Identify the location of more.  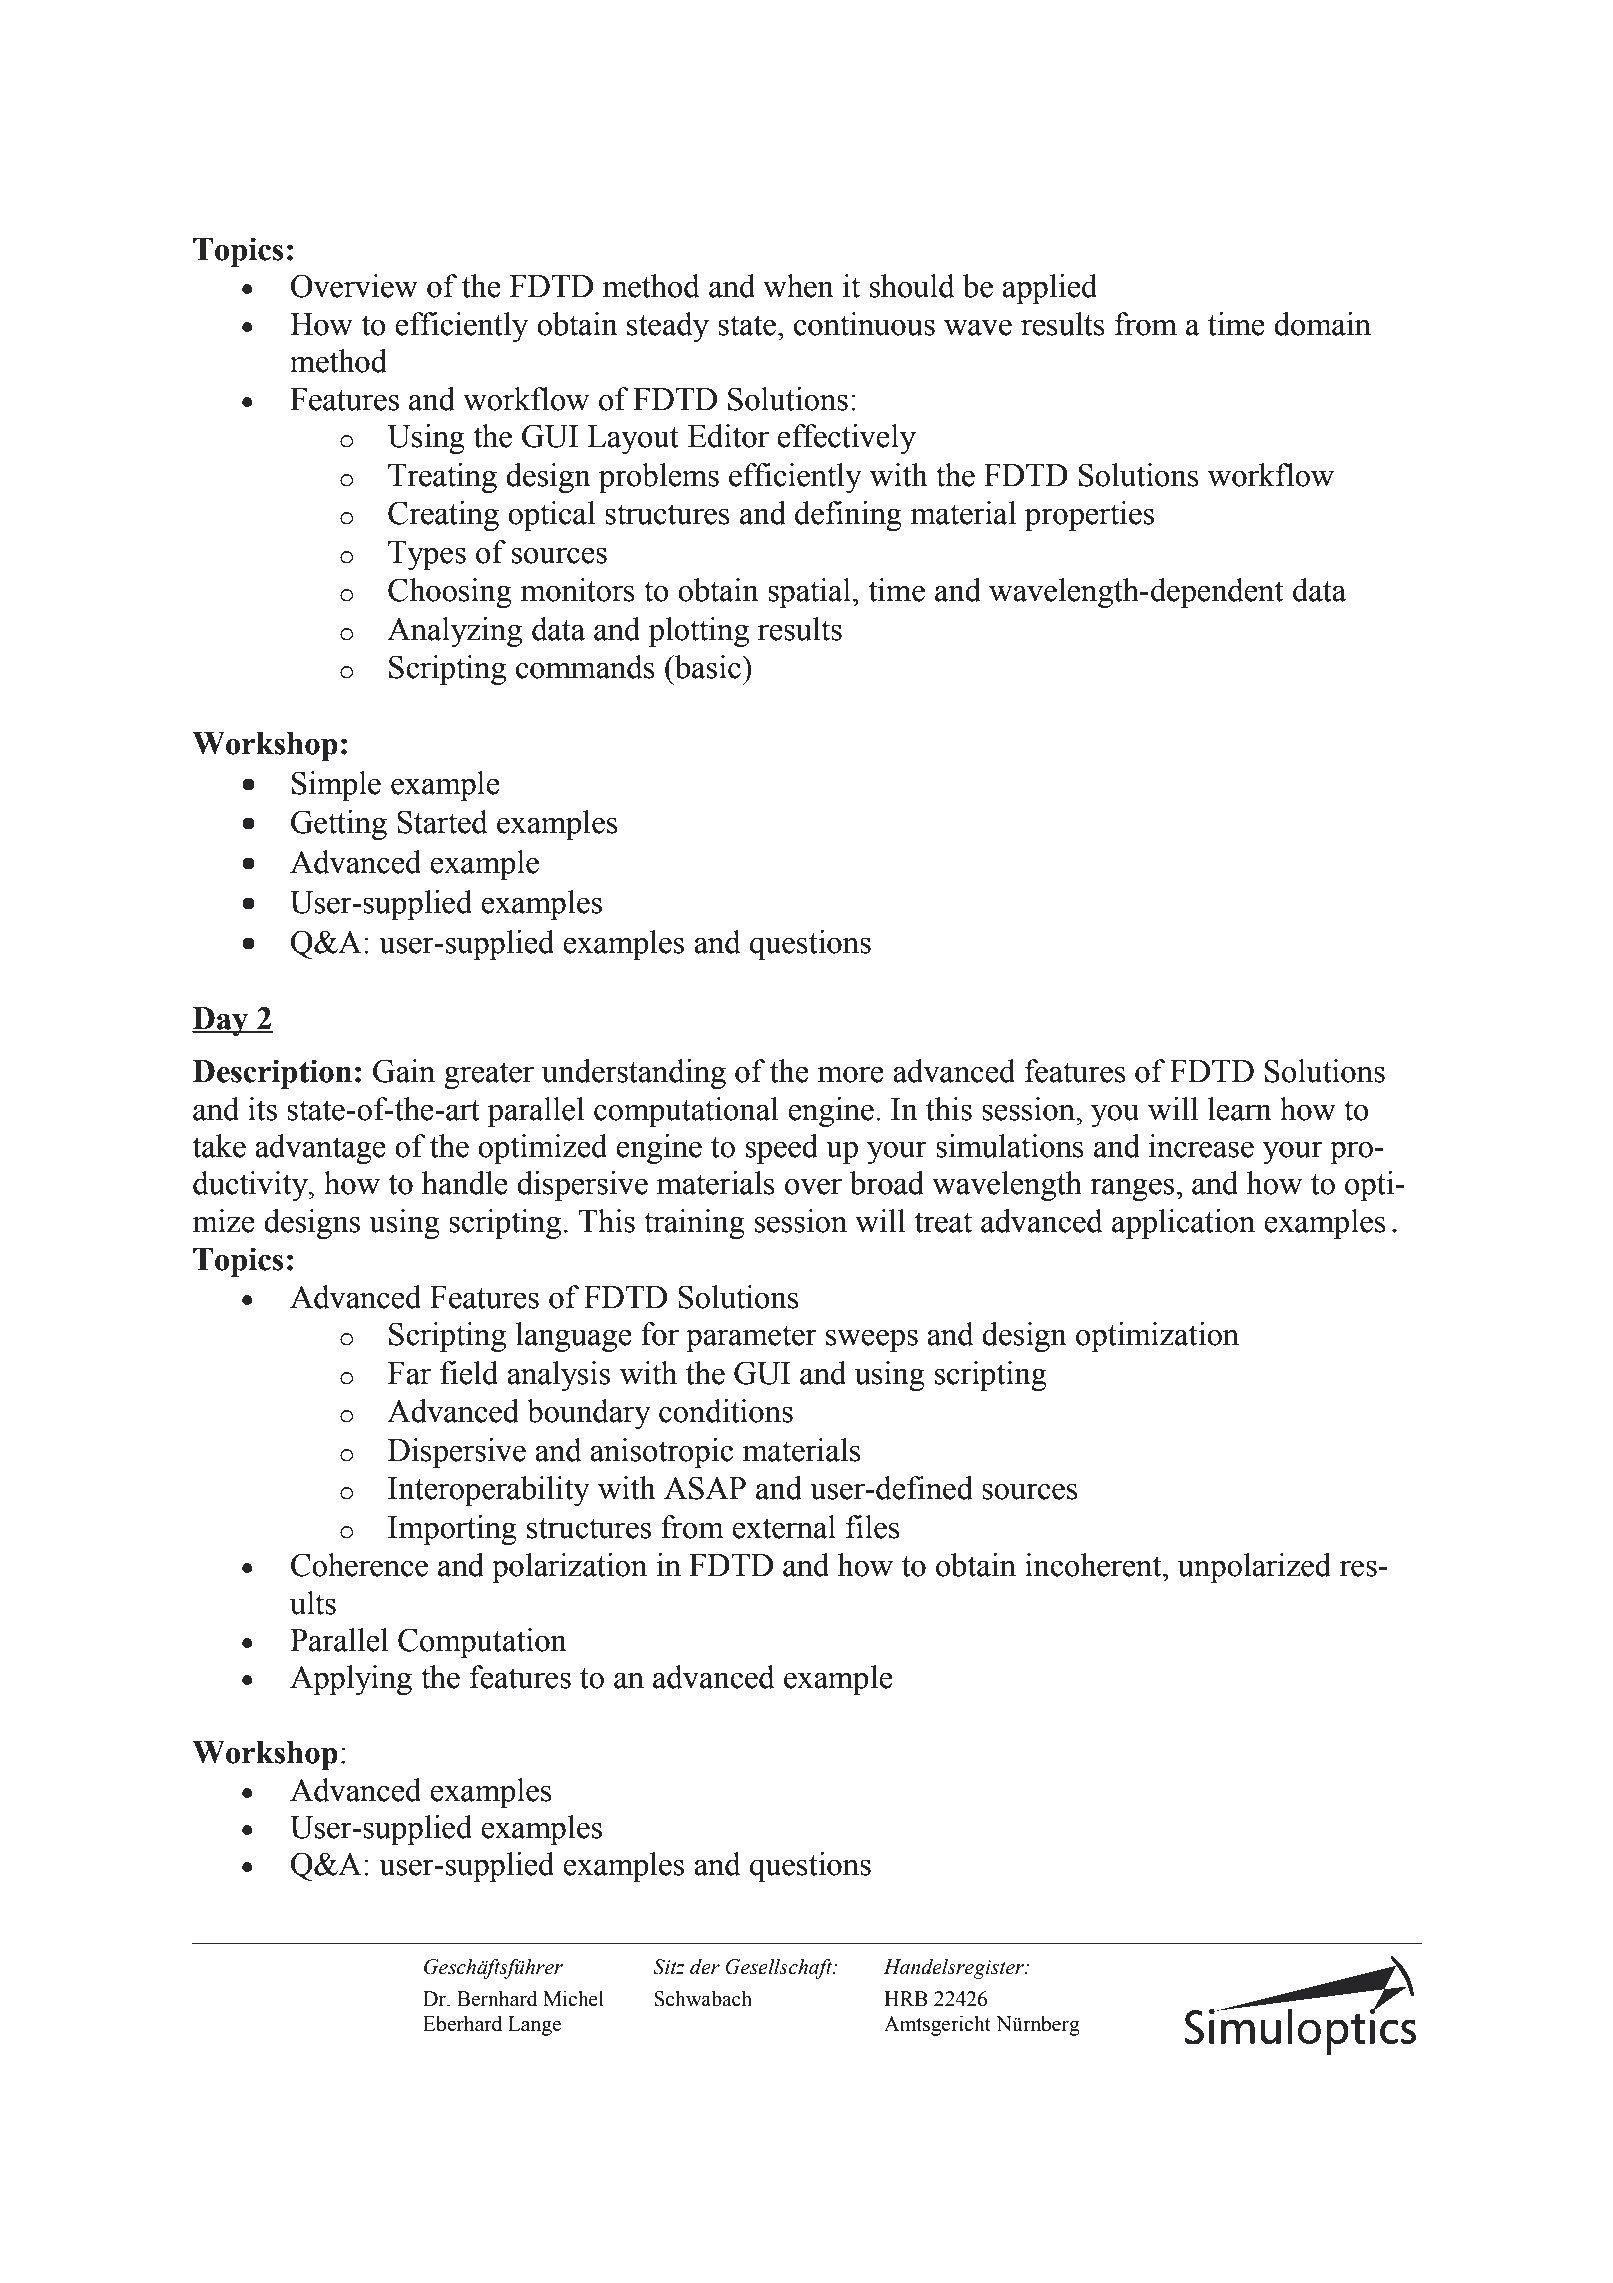
(850, 1074).
